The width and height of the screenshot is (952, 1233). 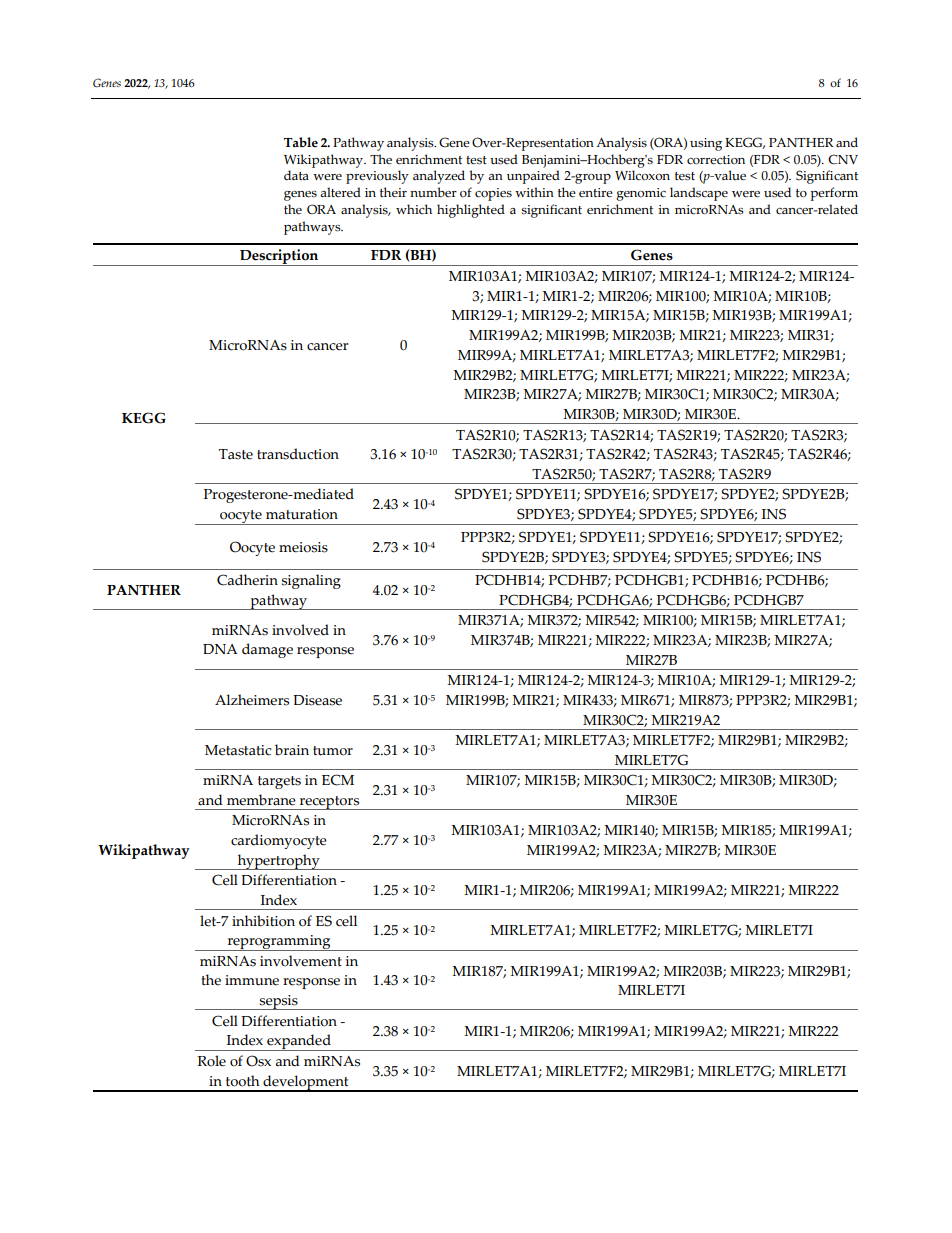 I want to click on transduction, so click(x=298, y=454).
